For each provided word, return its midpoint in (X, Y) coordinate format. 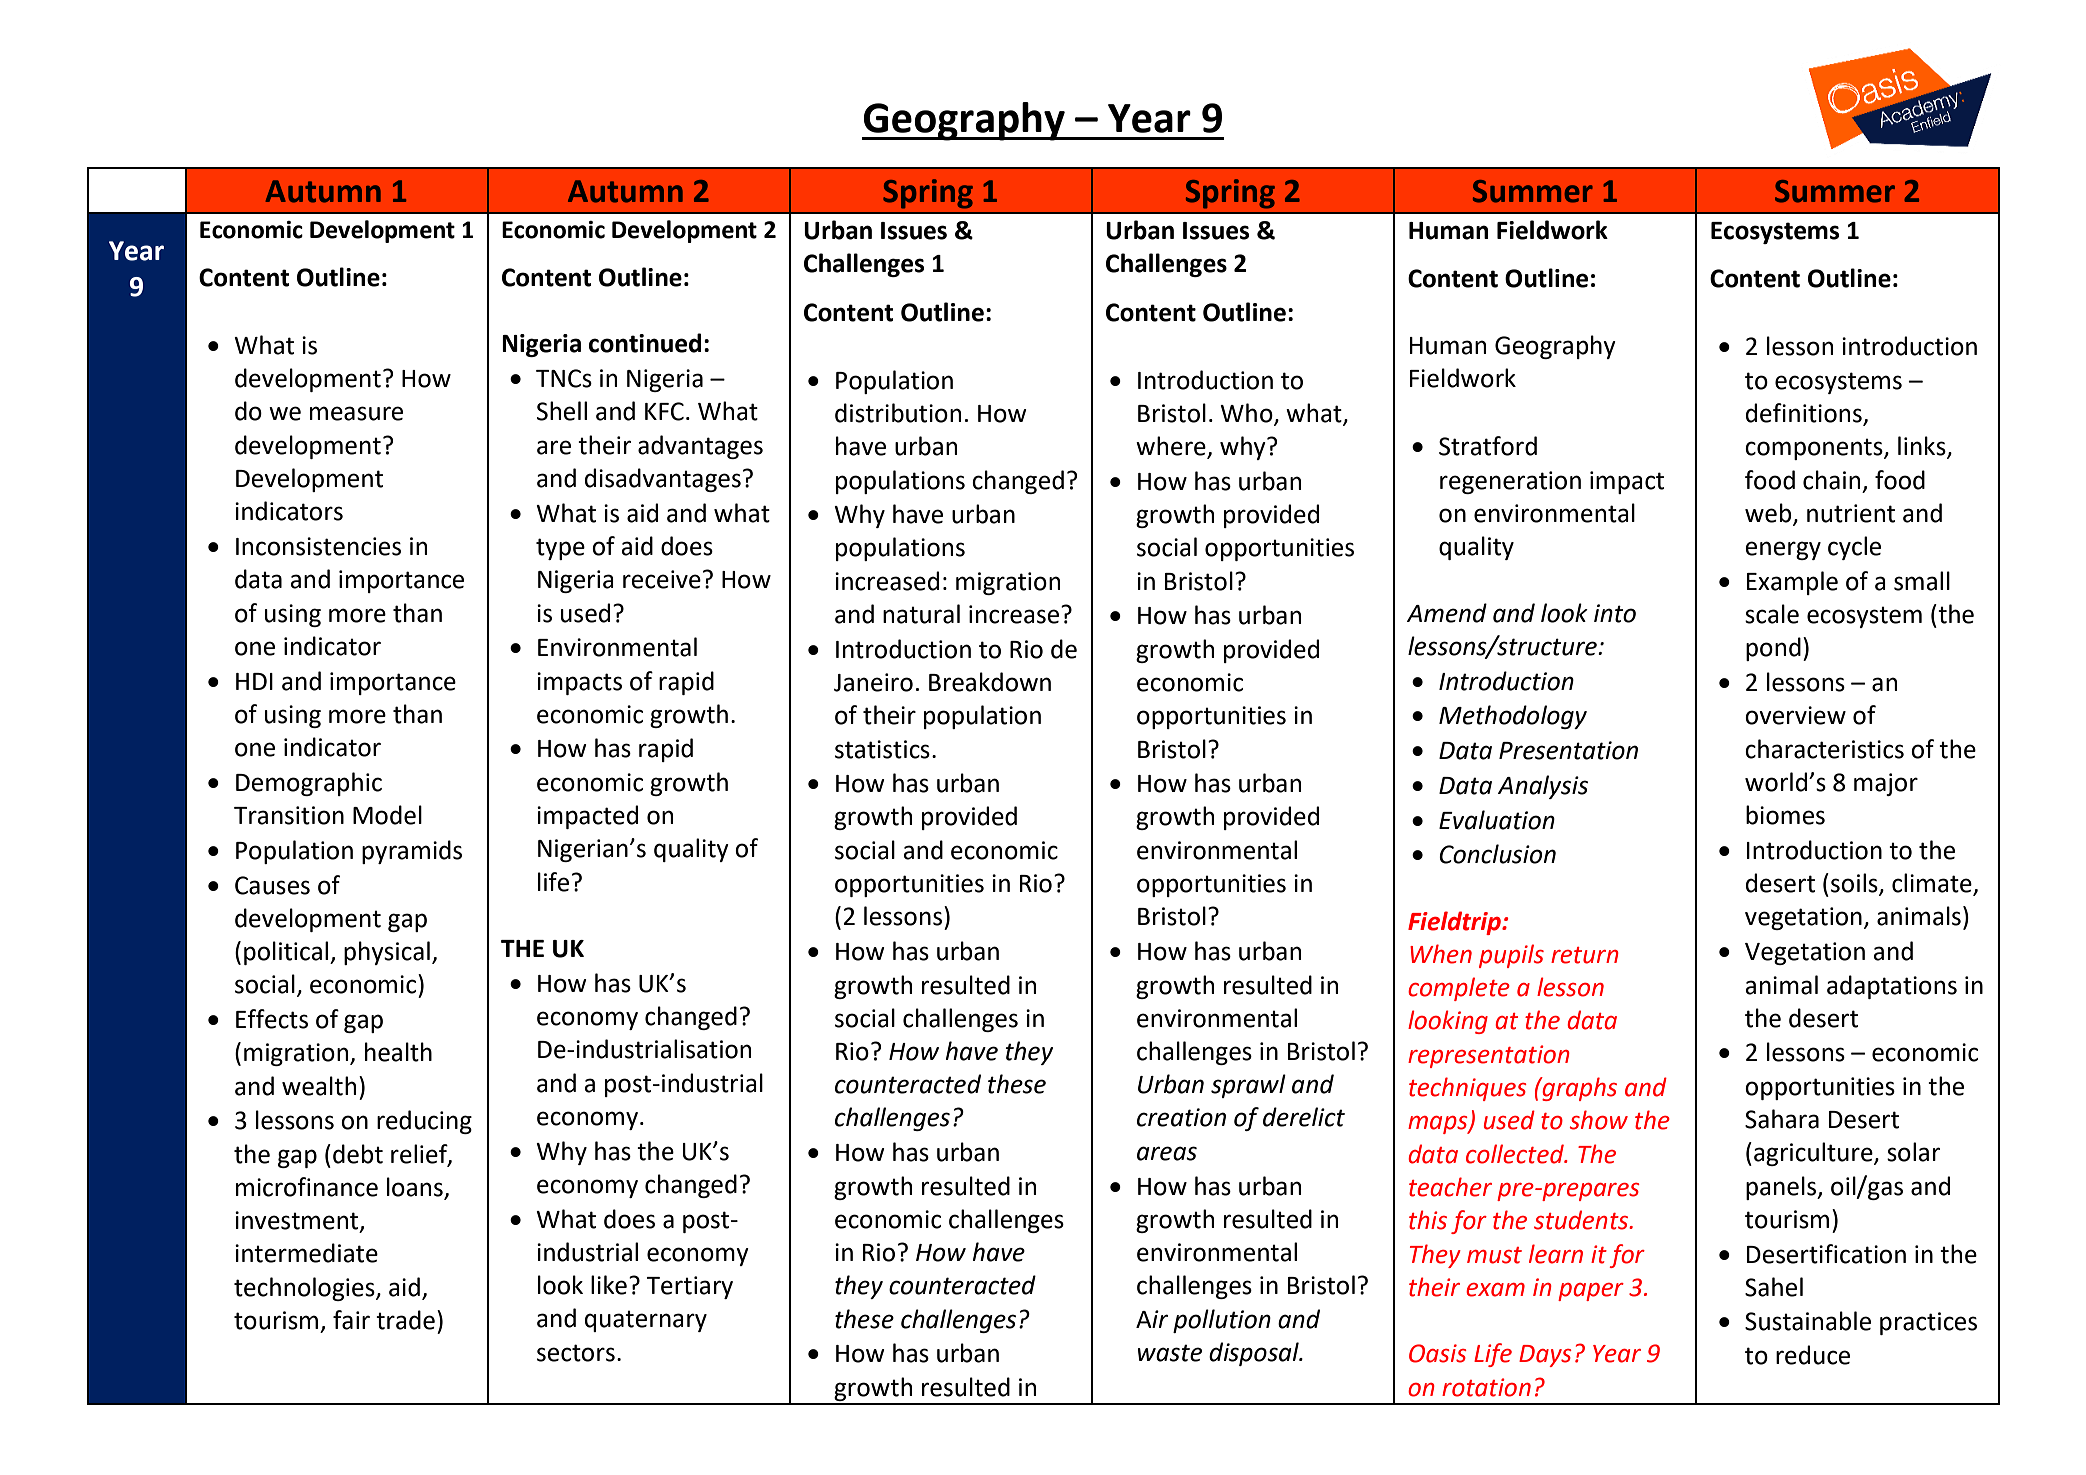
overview (1795, 715)
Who (1247, 414)
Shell (562, 411)
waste (1170, 1353)
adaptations (1892, 987)
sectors (576, 1353)
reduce (1813, 1355)
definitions (1805, 414)
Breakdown (990, 682)
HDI (254, 681)
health (398, 1052)
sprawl (1248, 1086)
